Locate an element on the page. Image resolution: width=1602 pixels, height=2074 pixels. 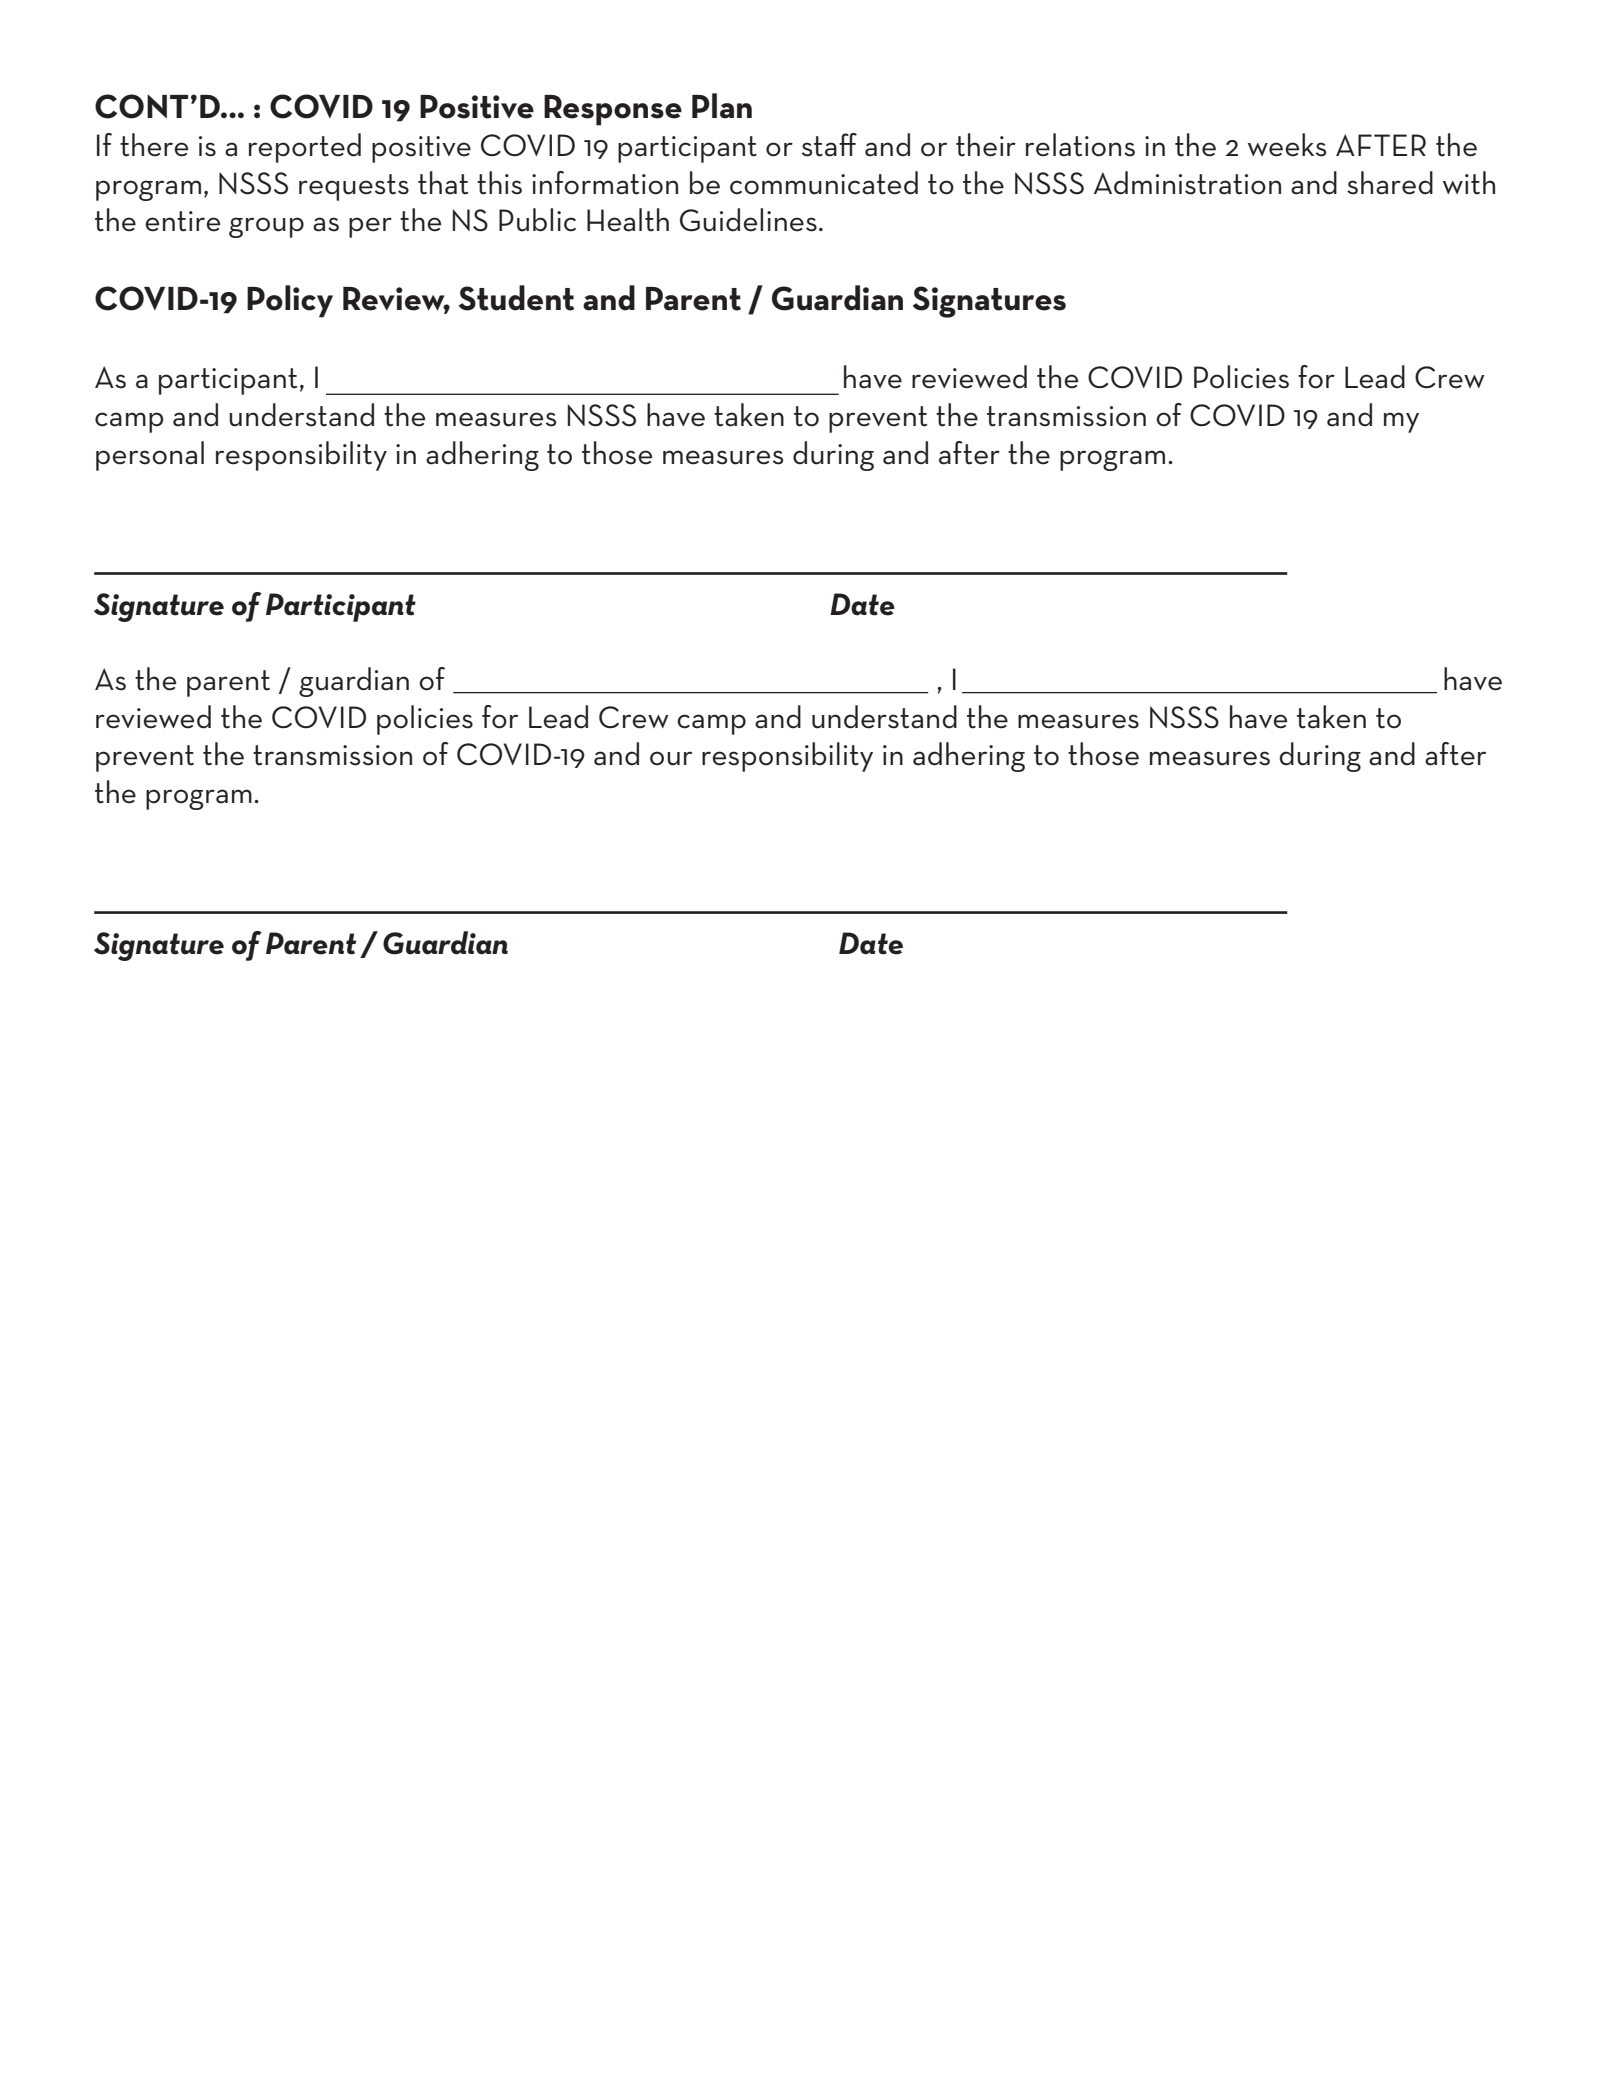
staff is located at coordinates (829, 145).
